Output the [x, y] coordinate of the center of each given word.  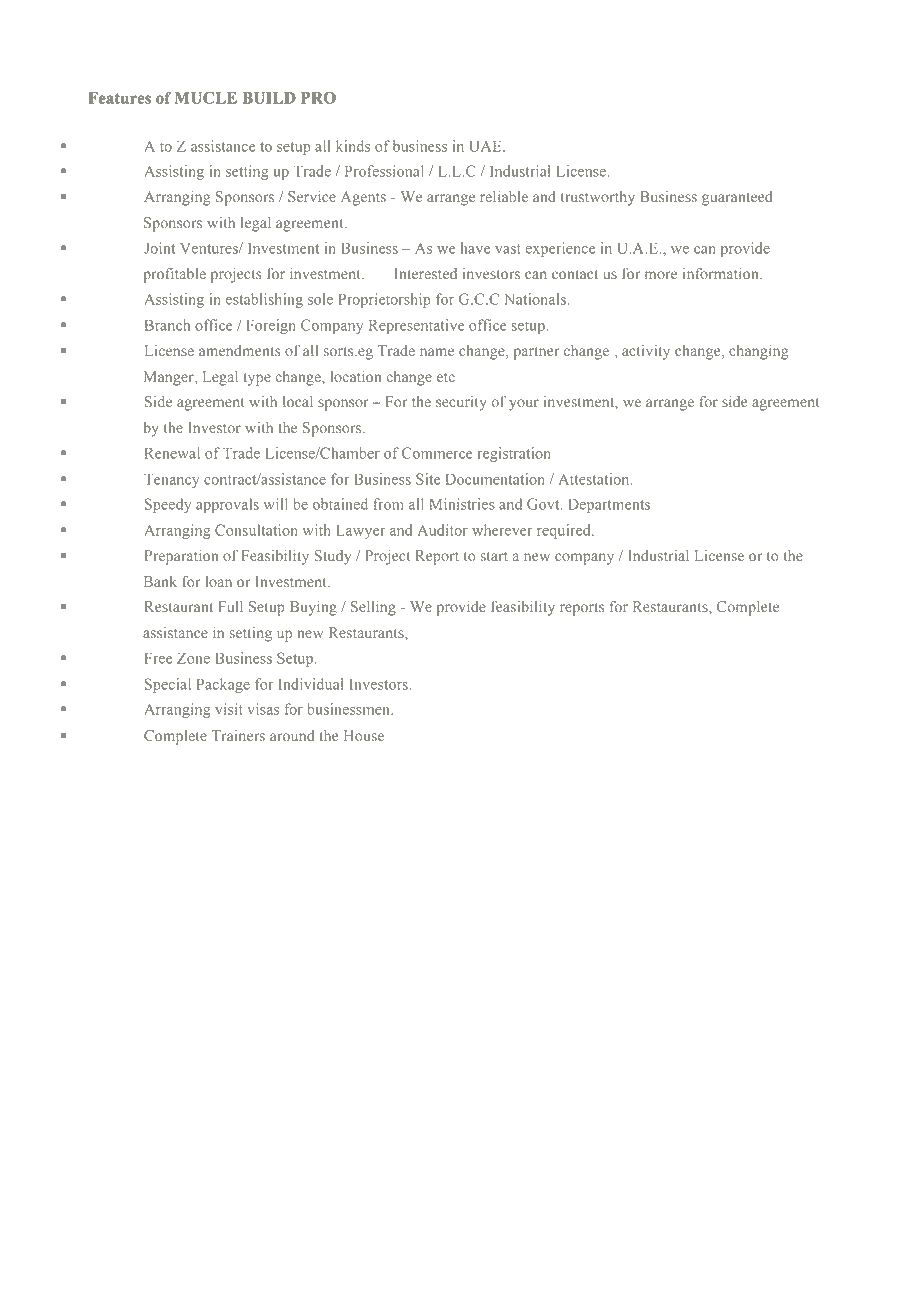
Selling [373, 608]
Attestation [595, 479]
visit [229, 709]
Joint [159, 248]
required [565, 531]
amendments [240, 350]
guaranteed [737, 198]
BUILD [269, 98]
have [475, 248]
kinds [353, 146]
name [437, 352]
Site [428, 479]
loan [218, 581]
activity [646, 352]
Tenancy [171, 480]
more [661, 275]
